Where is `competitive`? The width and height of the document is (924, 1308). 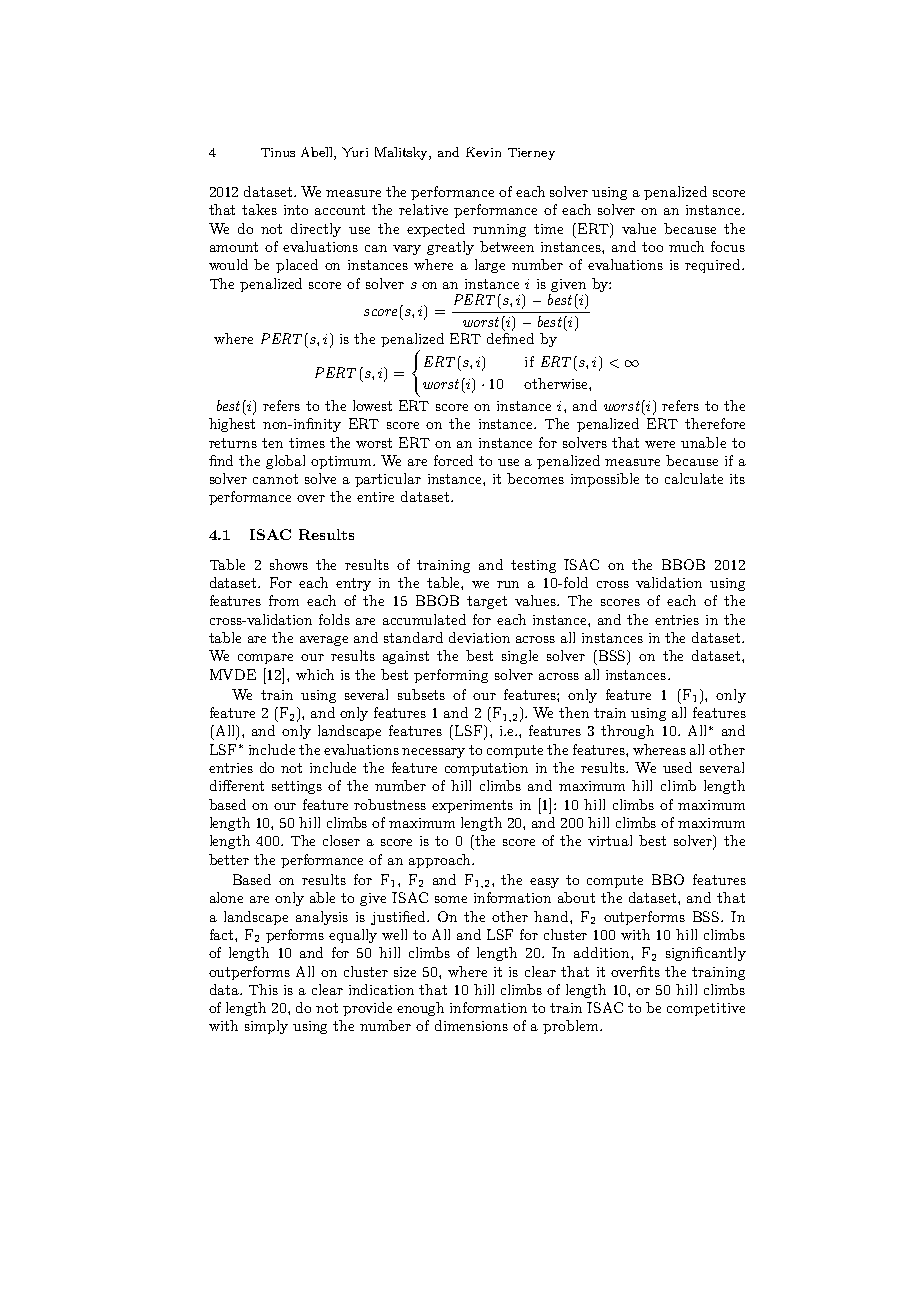 competitive is located at coordinates (706, 1009).
